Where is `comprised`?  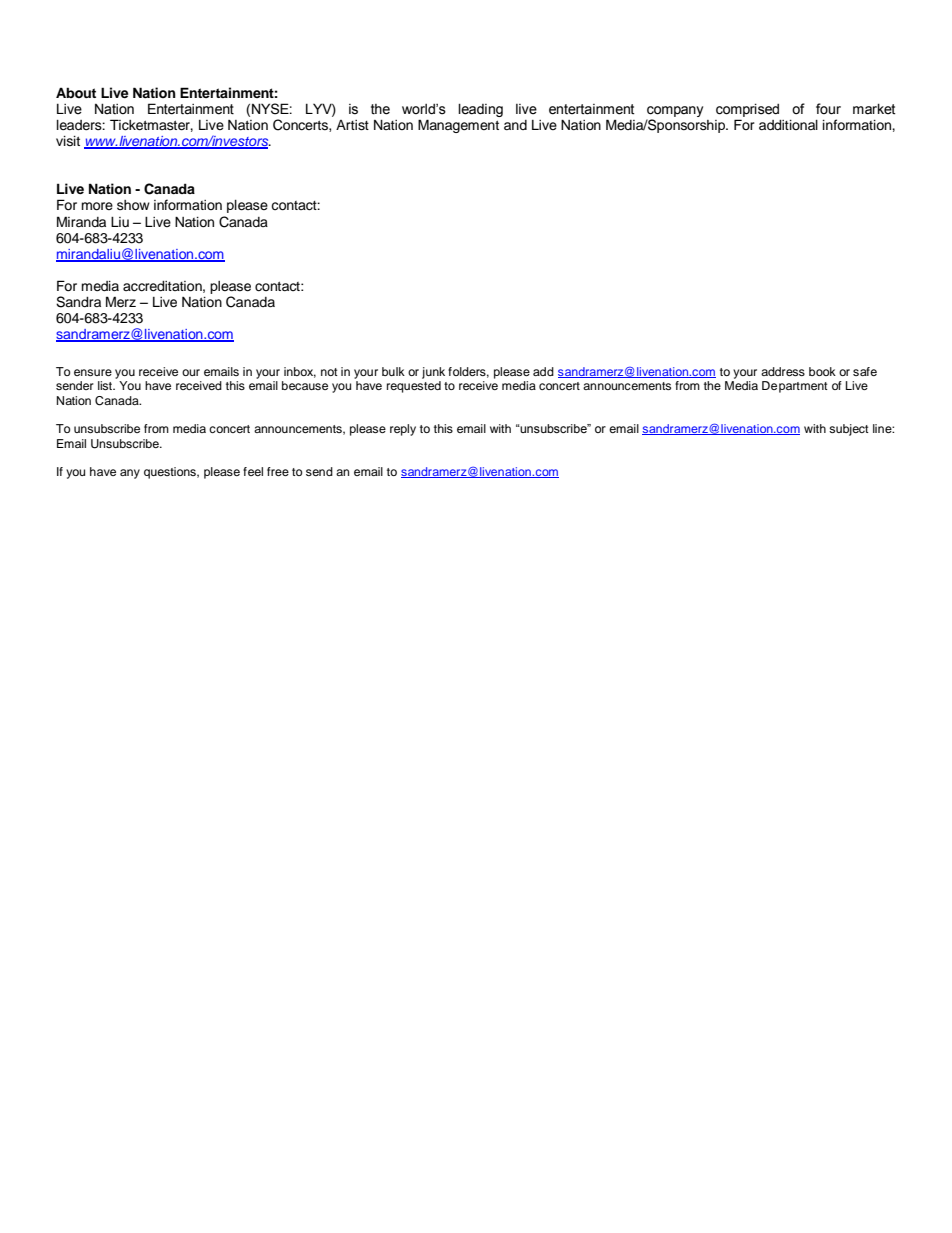 comprised is located at coordinates (747, 110).
